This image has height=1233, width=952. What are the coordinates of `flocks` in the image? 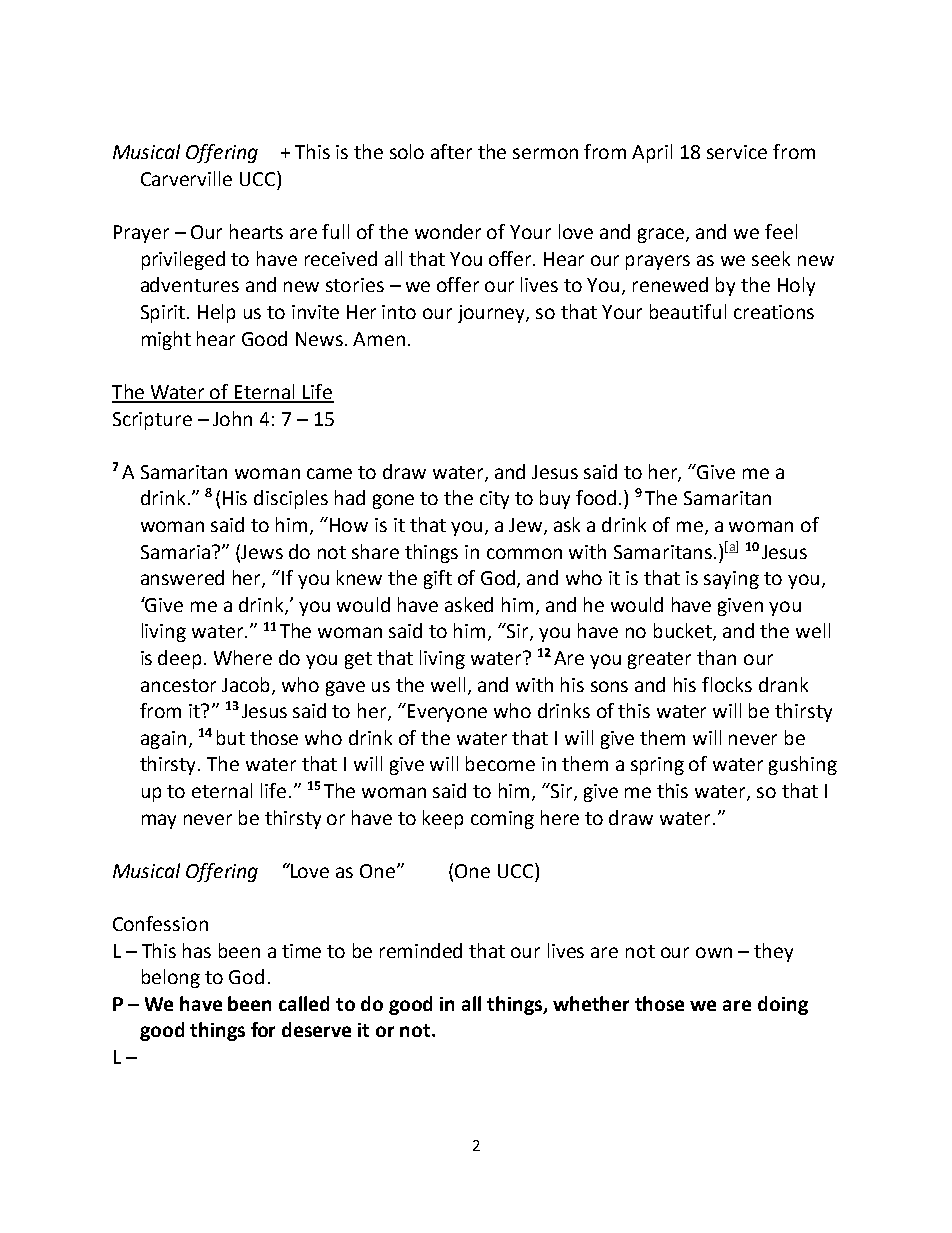 It's located at (727, 684).
